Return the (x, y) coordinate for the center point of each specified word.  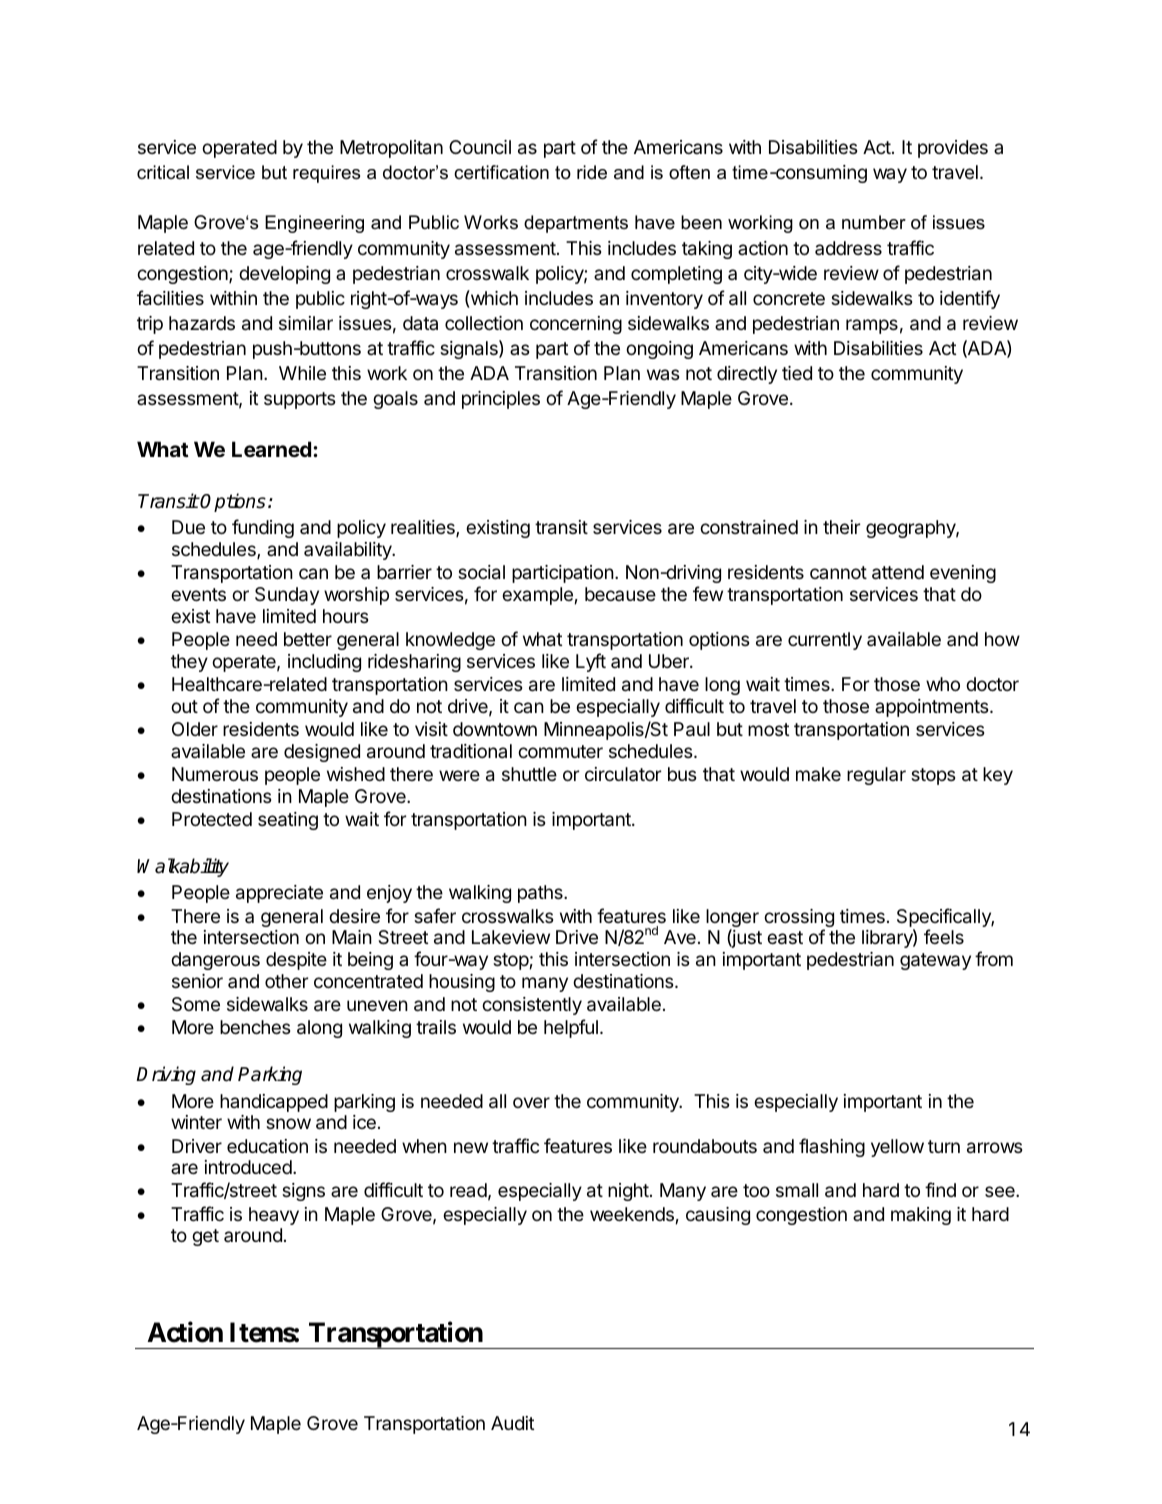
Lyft (591, 662)
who (943, 684)
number (874, 222)
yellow (897, 1148)
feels (944, 936)
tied (797, 373)
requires (326, 174)
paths (541, 894)
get (205, 1237)
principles (501, 400)
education (267, 1146)
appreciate (279, 894)
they (189, 663)
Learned (271, 449)
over (531, 1102)
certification (501, 172)
